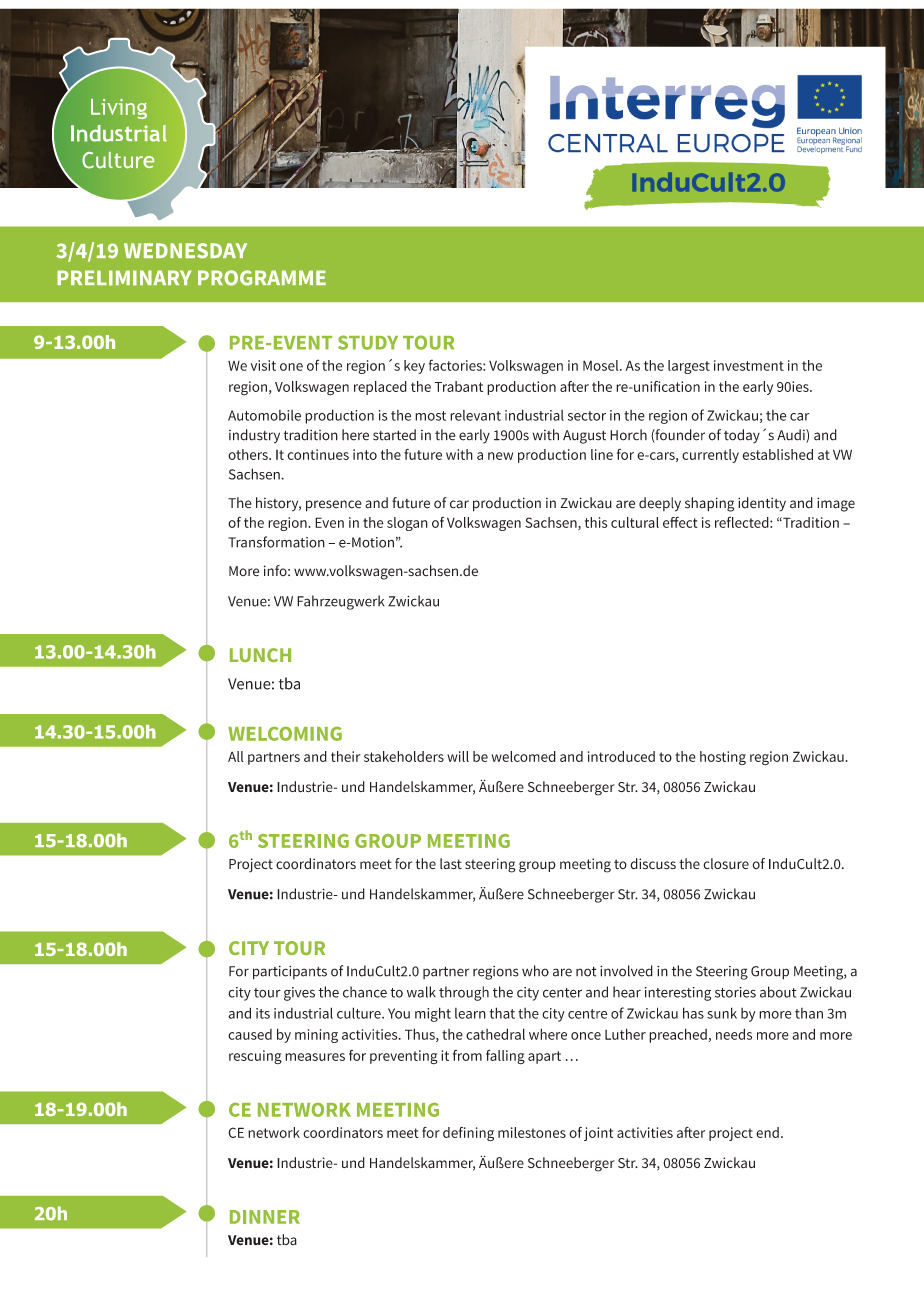  Describe the element at coordinates (414, 367) in the page. I see `key` at that location.
